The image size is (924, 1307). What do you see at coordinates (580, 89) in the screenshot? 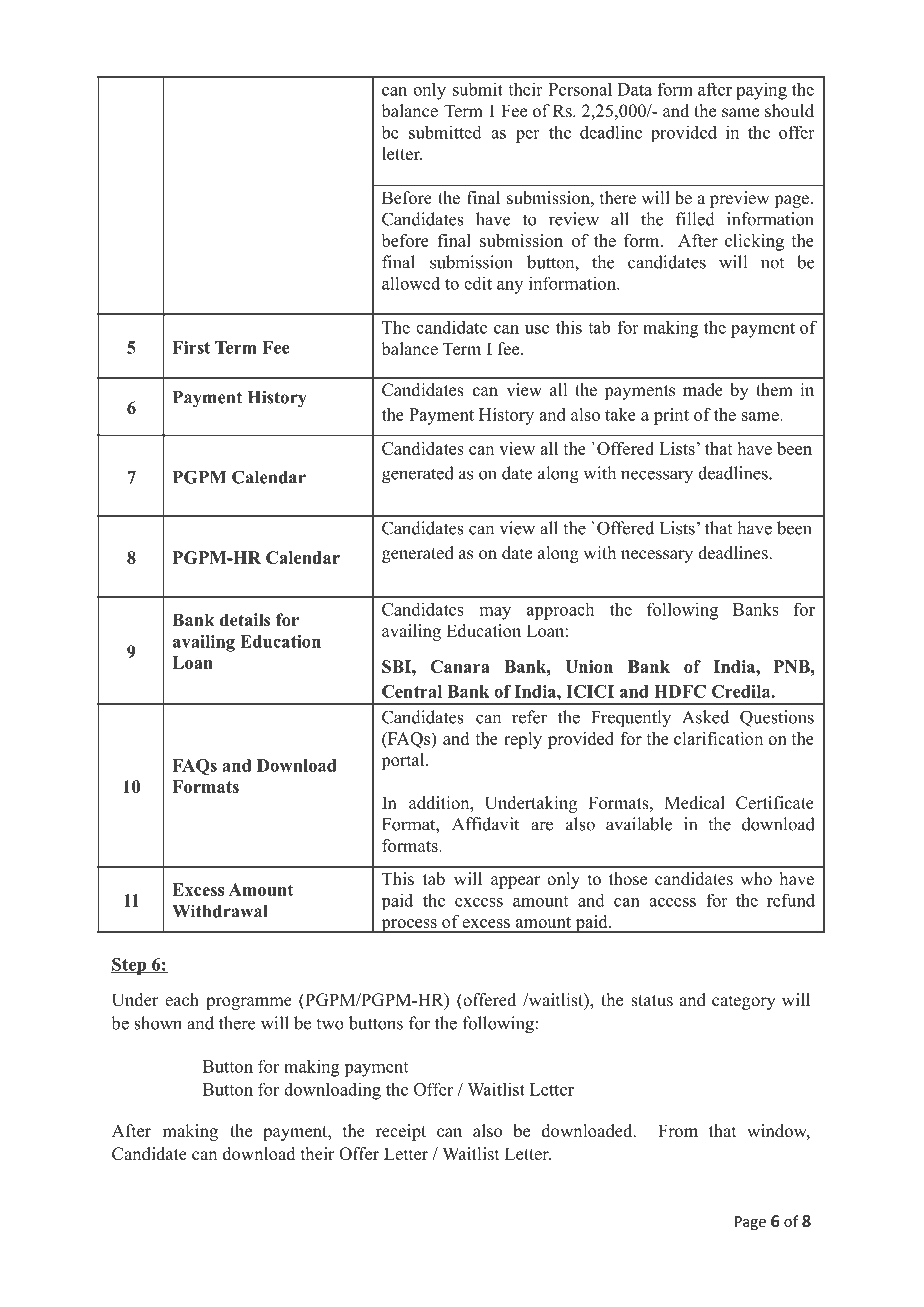
I see `Personal` at bounding box center [580, 89].
